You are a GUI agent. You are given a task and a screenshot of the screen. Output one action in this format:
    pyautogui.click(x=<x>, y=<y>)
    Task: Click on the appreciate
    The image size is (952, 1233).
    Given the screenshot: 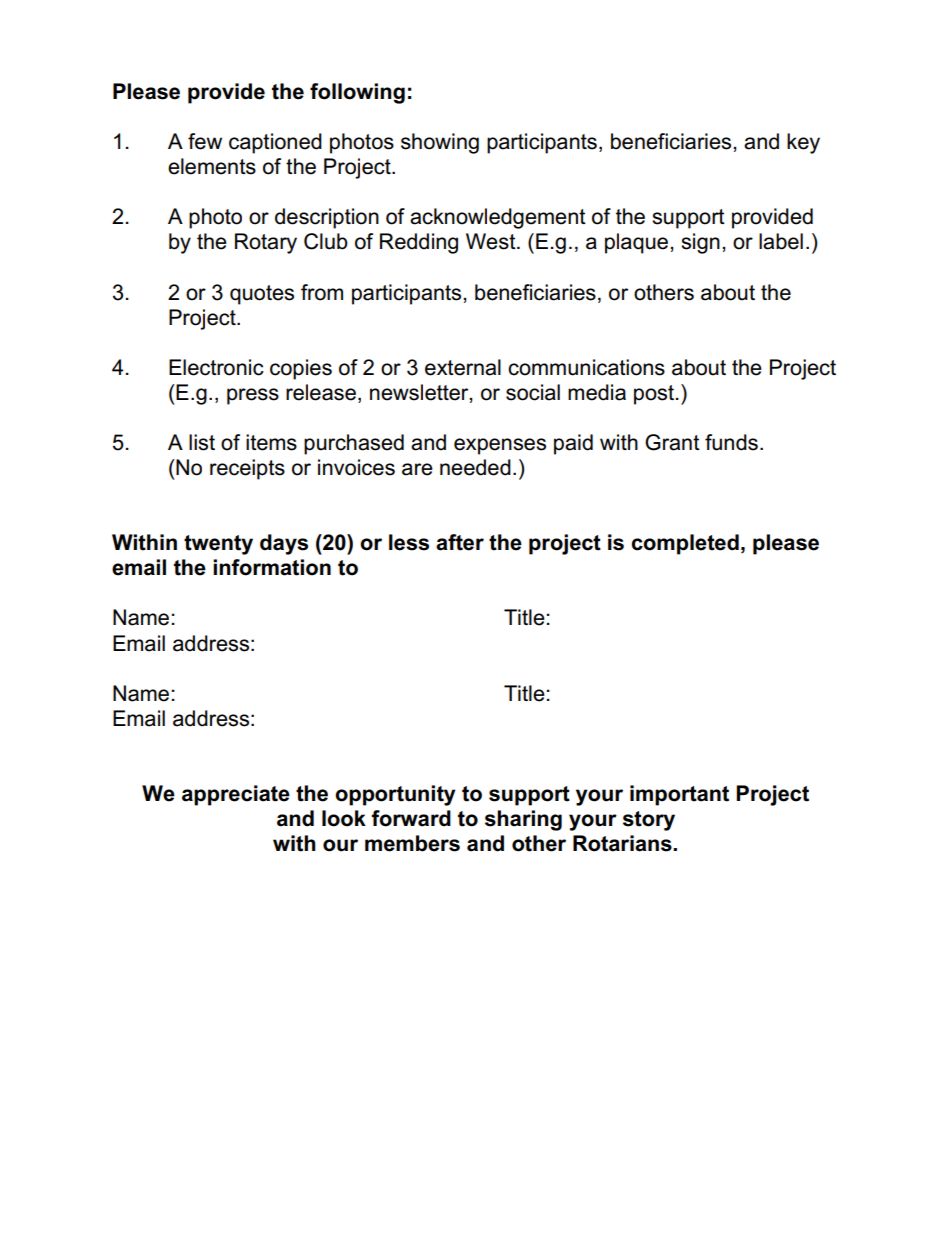 What is the action you would take?
    pyautogui.click(x=236, y=795)
